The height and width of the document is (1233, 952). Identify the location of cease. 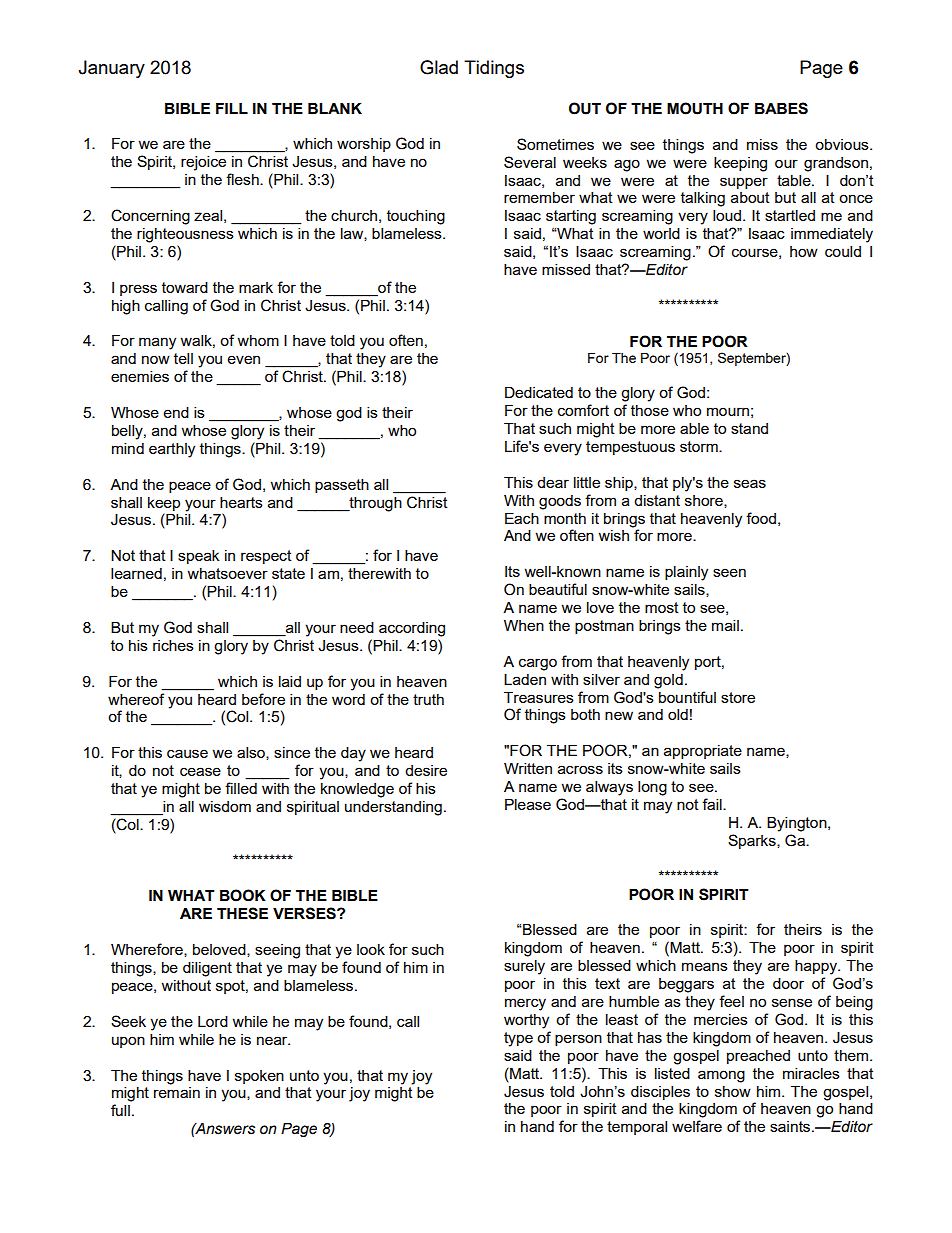
(200, 771).
